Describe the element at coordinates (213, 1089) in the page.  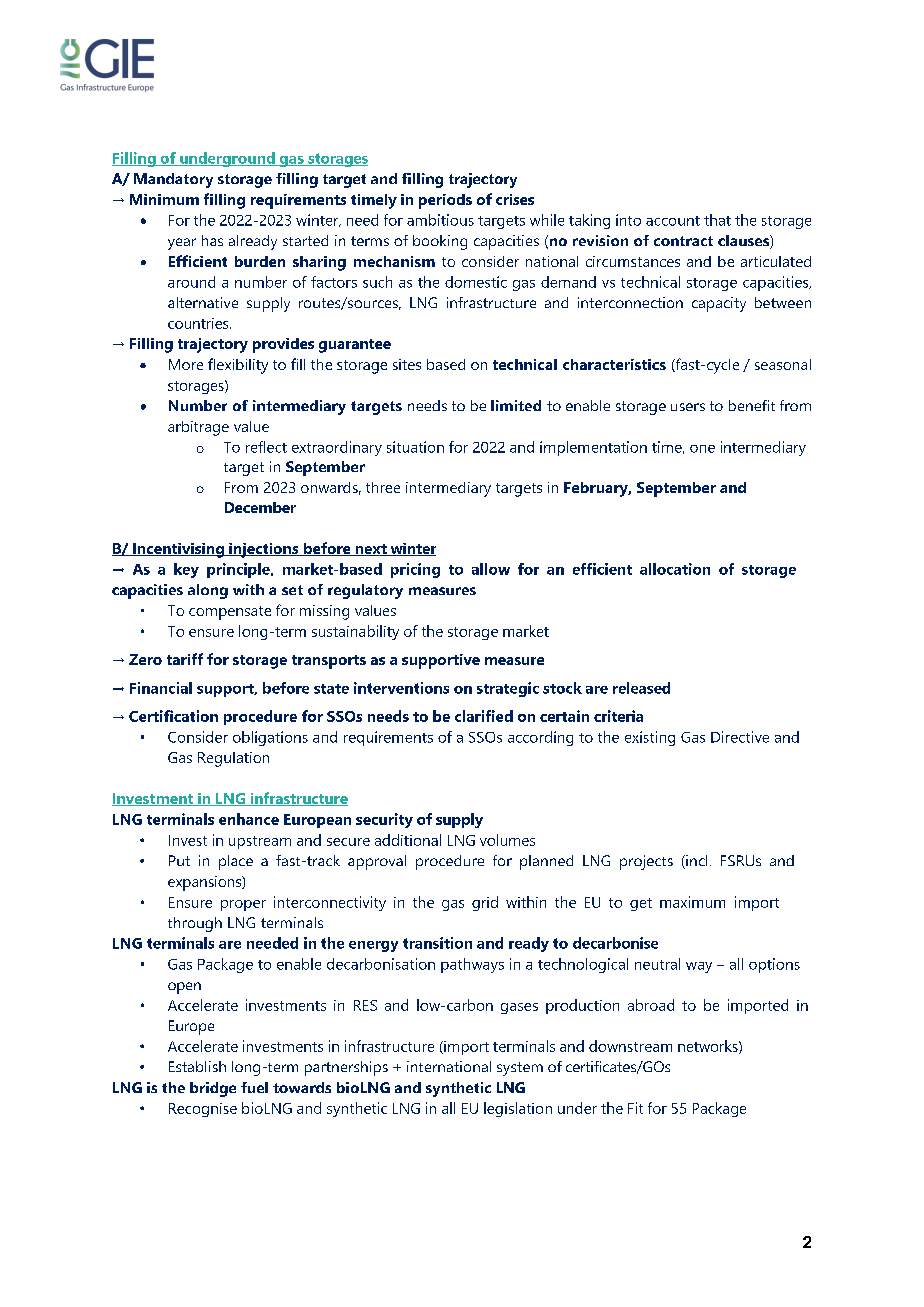
I see `bridge` at that location.
